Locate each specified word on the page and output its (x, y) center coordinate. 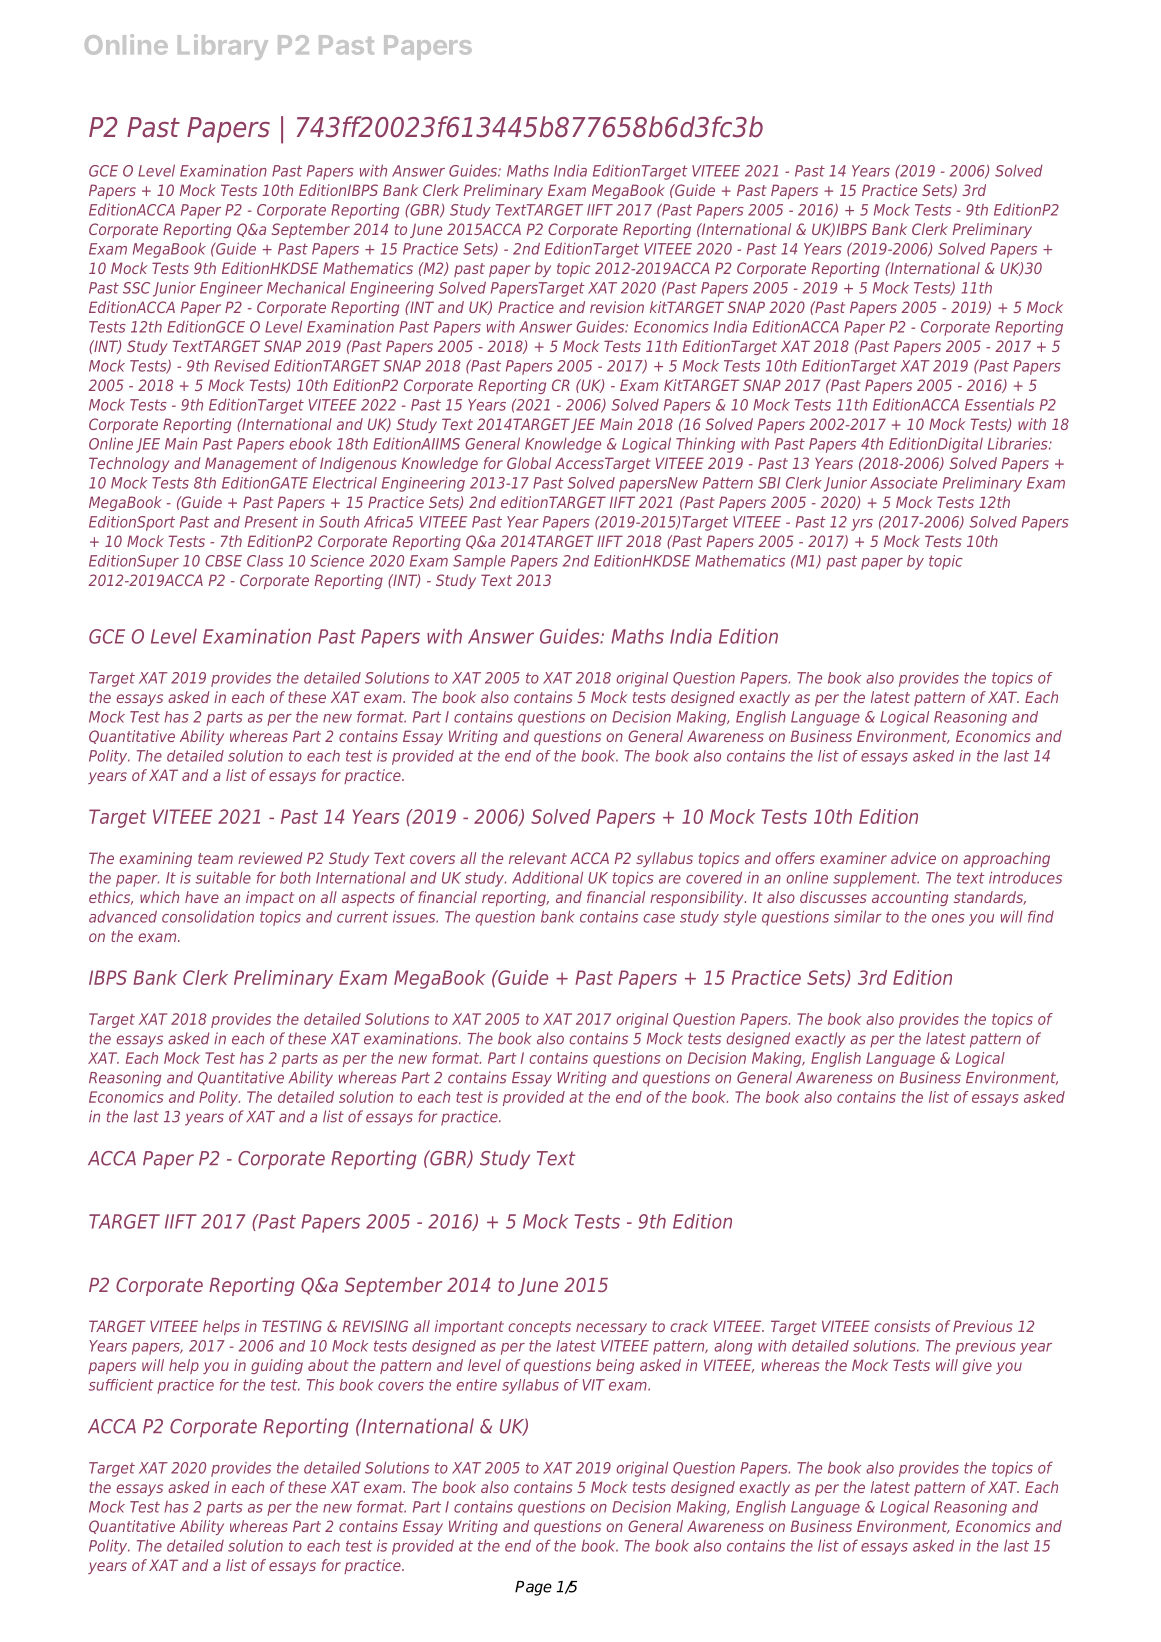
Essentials (999, 404)
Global (529, 463)
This (320, 1385)
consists (902, 1326)
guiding (277, 1366)
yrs (862, 525)
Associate (903, 483)
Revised (242, 366)
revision (617, 307)
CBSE (223, 561)
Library (223, 47)
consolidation (208, 916)
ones (948, 918)
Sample (479, 562)
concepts (539, 1328)
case (659, 918)
